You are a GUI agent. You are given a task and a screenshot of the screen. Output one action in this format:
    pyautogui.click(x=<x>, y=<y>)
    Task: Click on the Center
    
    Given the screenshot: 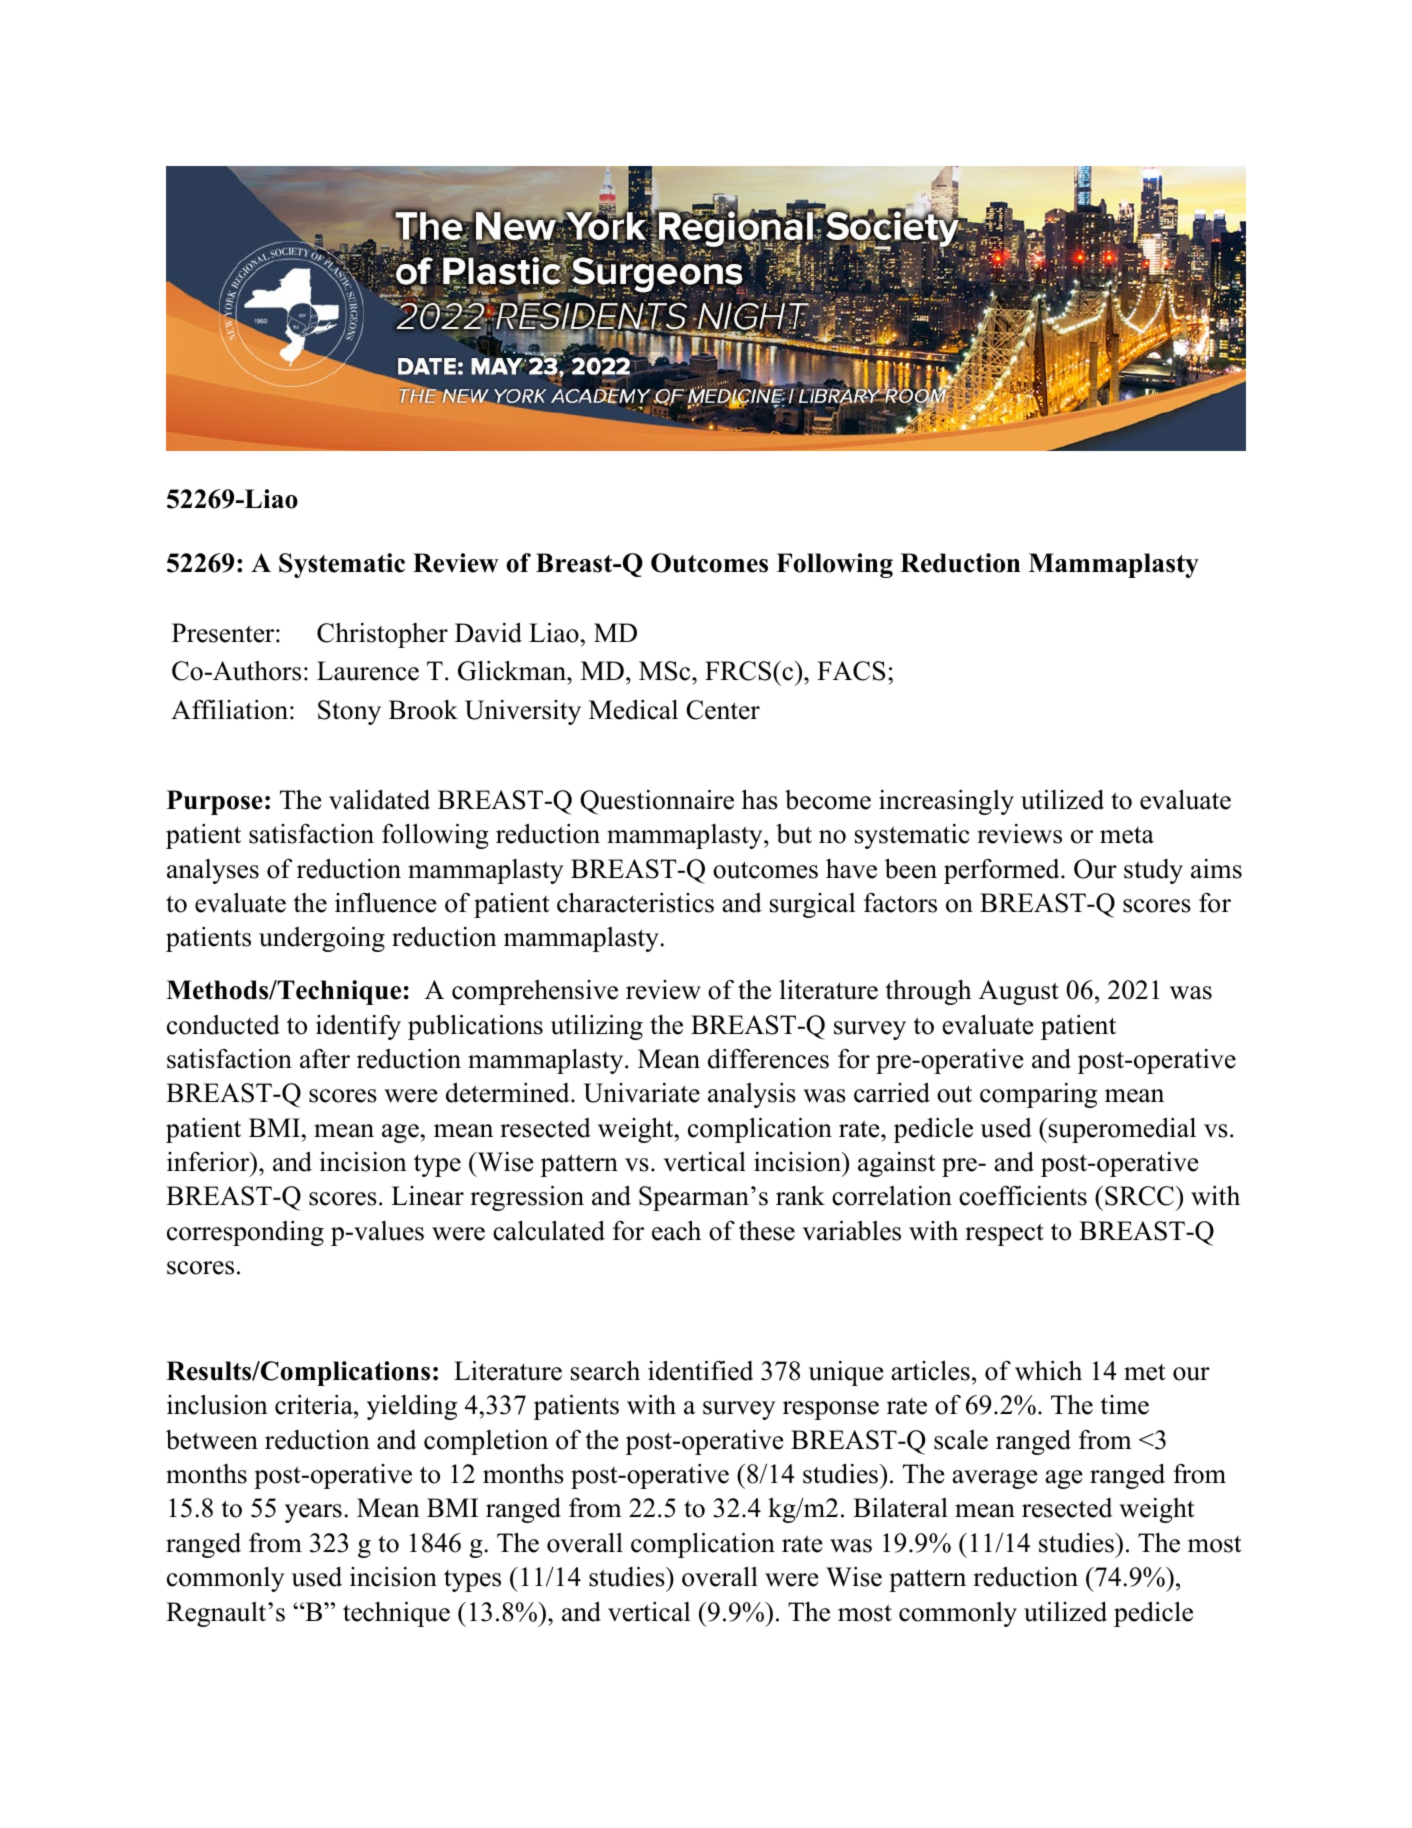 What is the action you would take?
    pyautogui.click(x=723, y=710)
